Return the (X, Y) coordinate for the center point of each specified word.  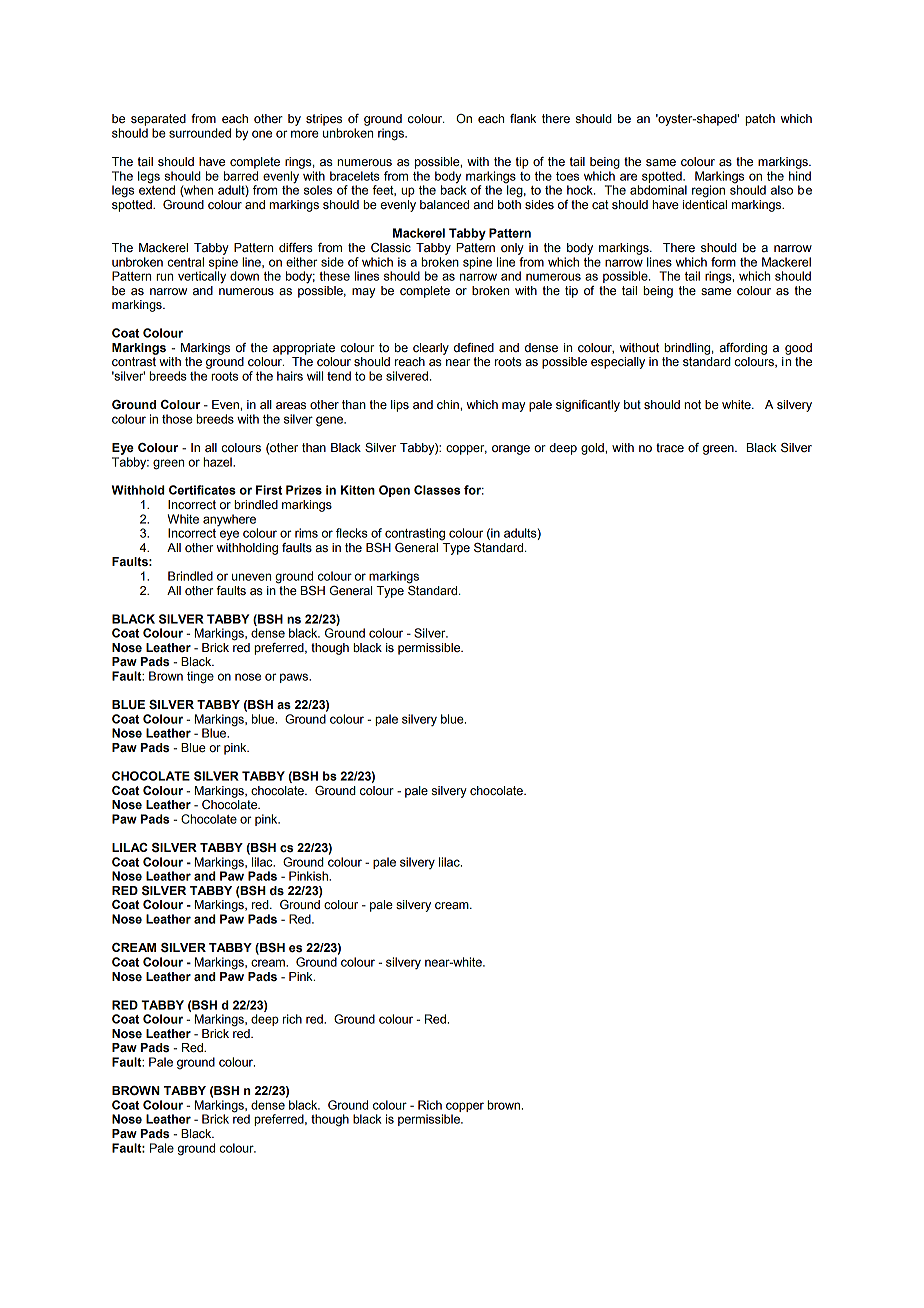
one (262, 134)
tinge (200, 677)
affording (743, 349)
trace (670, 447)
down (244, 276)
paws (295, 678)
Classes (437, 490)
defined (474, 347)
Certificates (202, 490)
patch (760, 120)
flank (523, 118)
